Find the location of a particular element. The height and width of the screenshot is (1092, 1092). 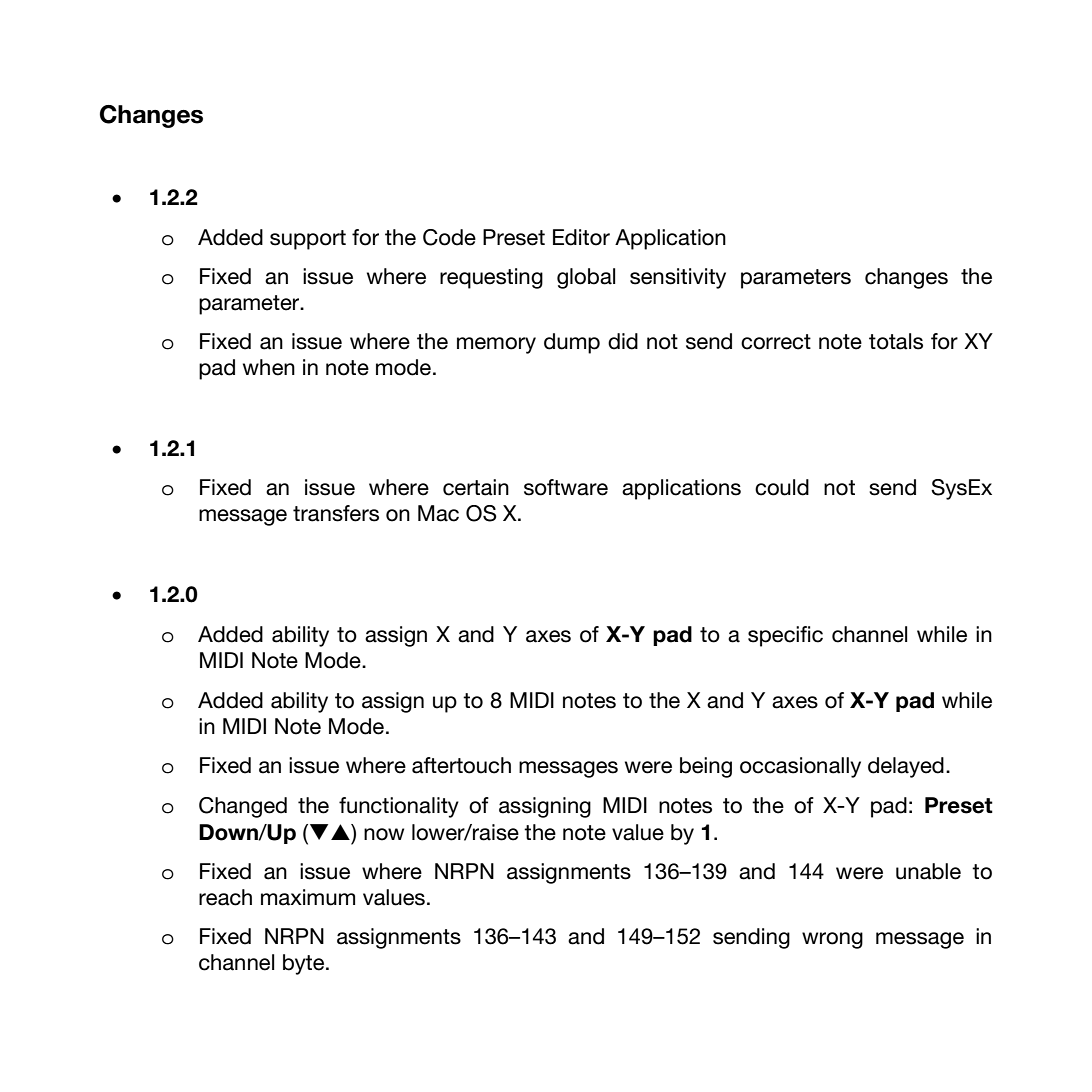

transfers is located at coordinates (336, 513).
